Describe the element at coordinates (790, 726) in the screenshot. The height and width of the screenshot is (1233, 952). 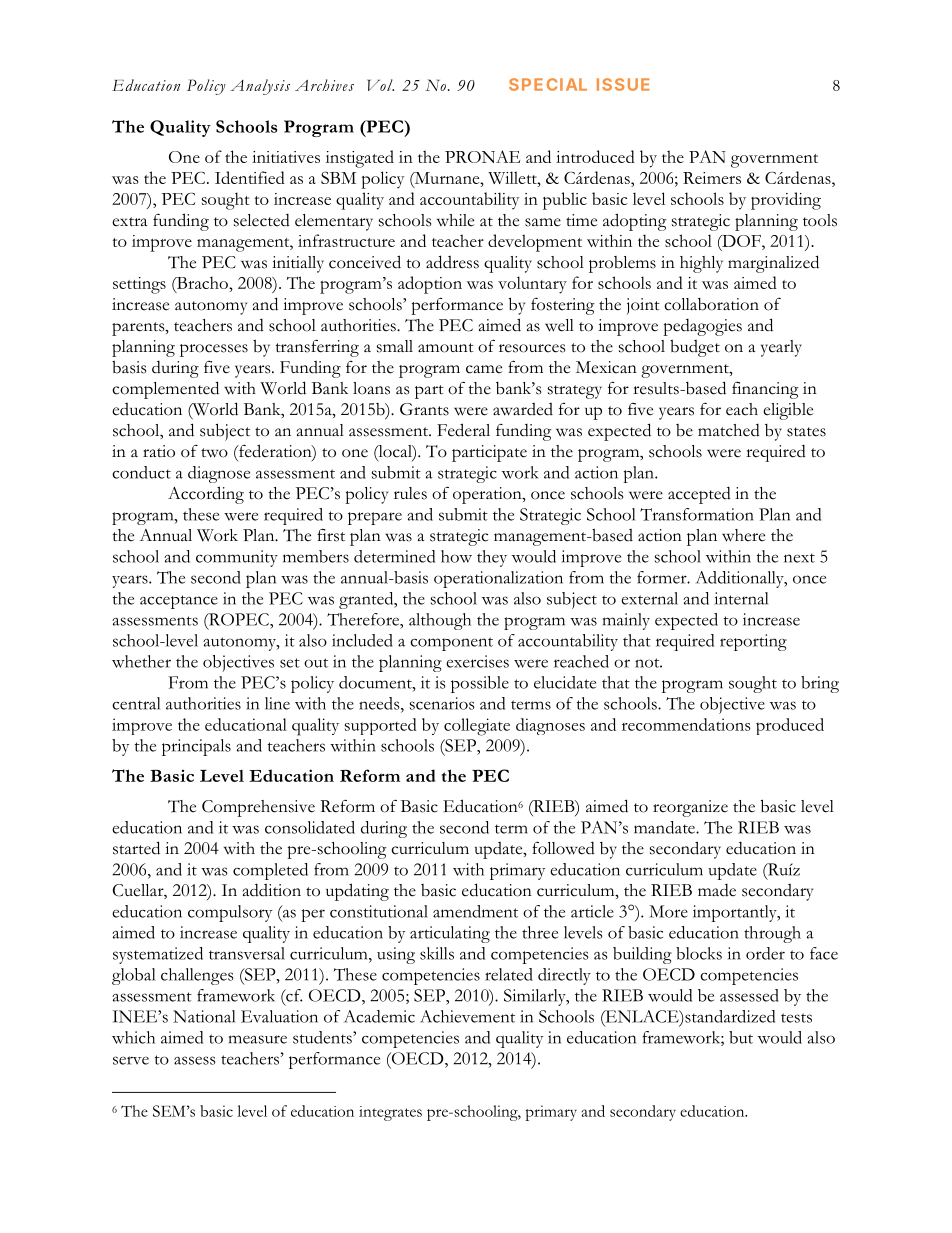
I see `produced` at that location.
